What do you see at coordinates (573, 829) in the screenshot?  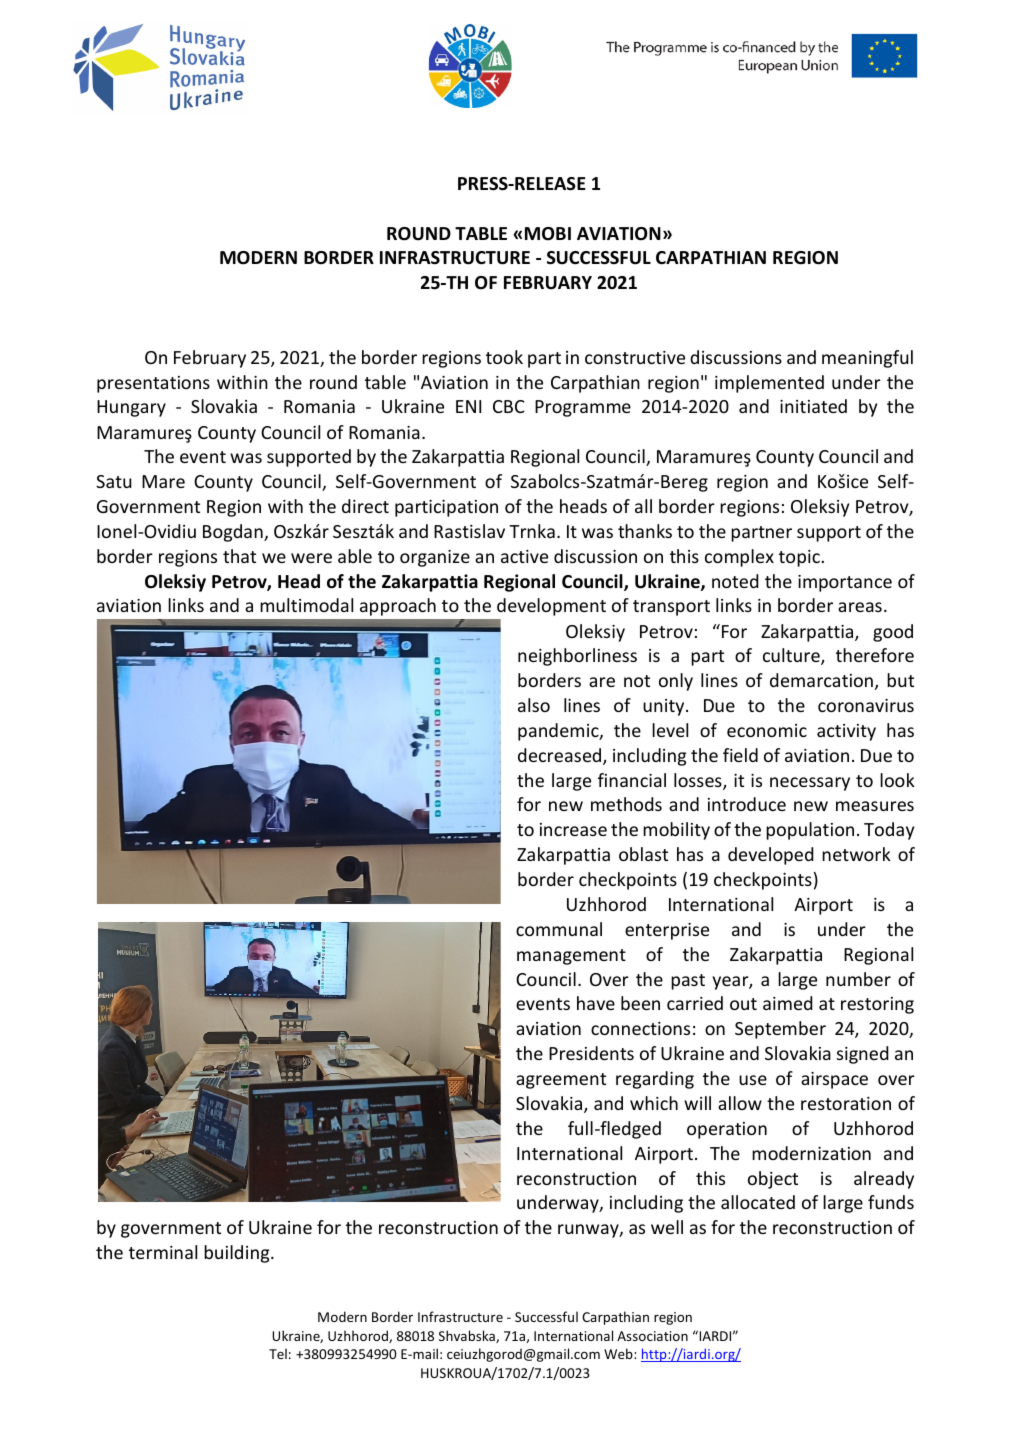 I see `increase` at bounding box center [573, 829].
